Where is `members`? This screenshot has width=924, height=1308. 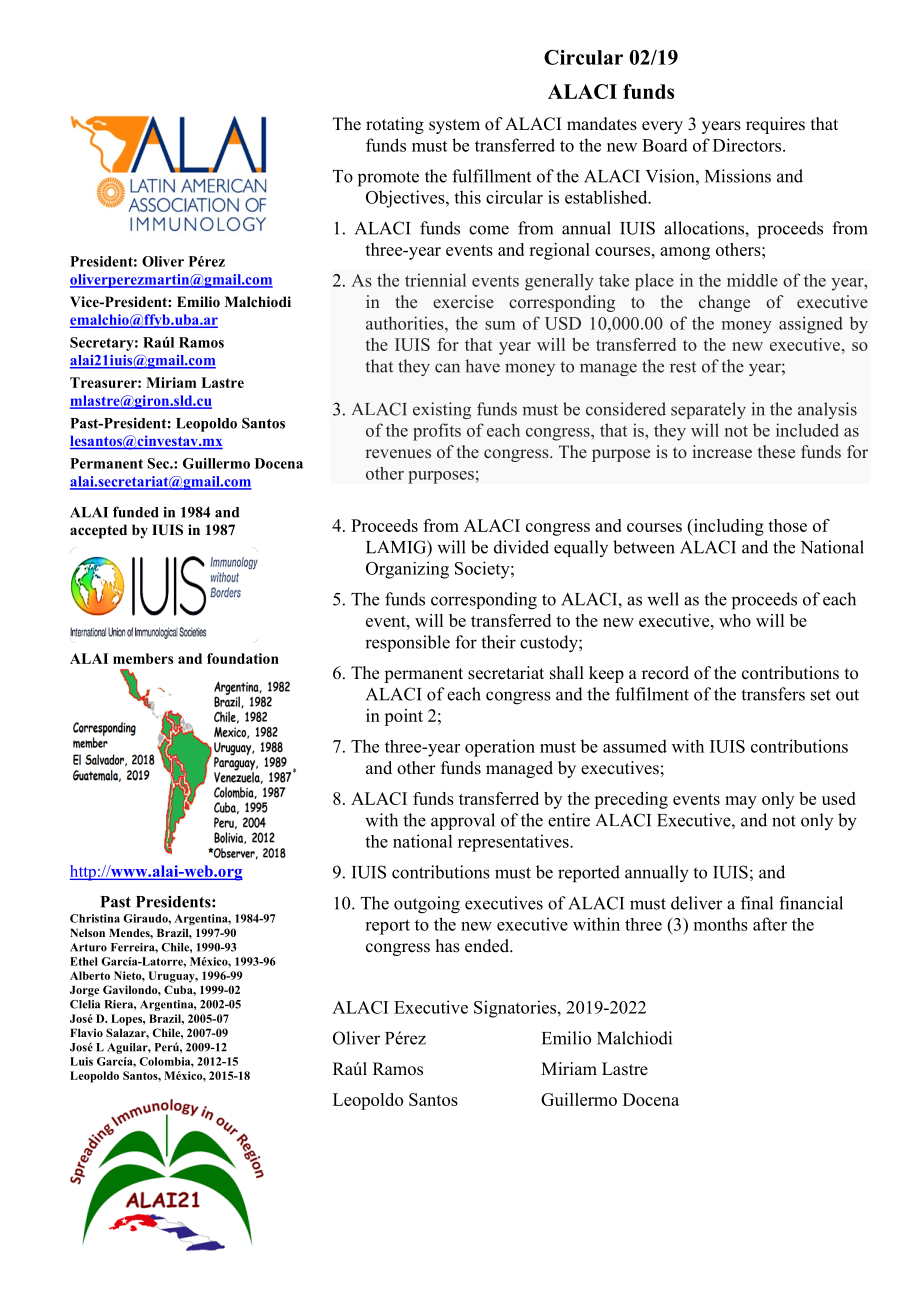
members is located at coordinates (143, 658).
